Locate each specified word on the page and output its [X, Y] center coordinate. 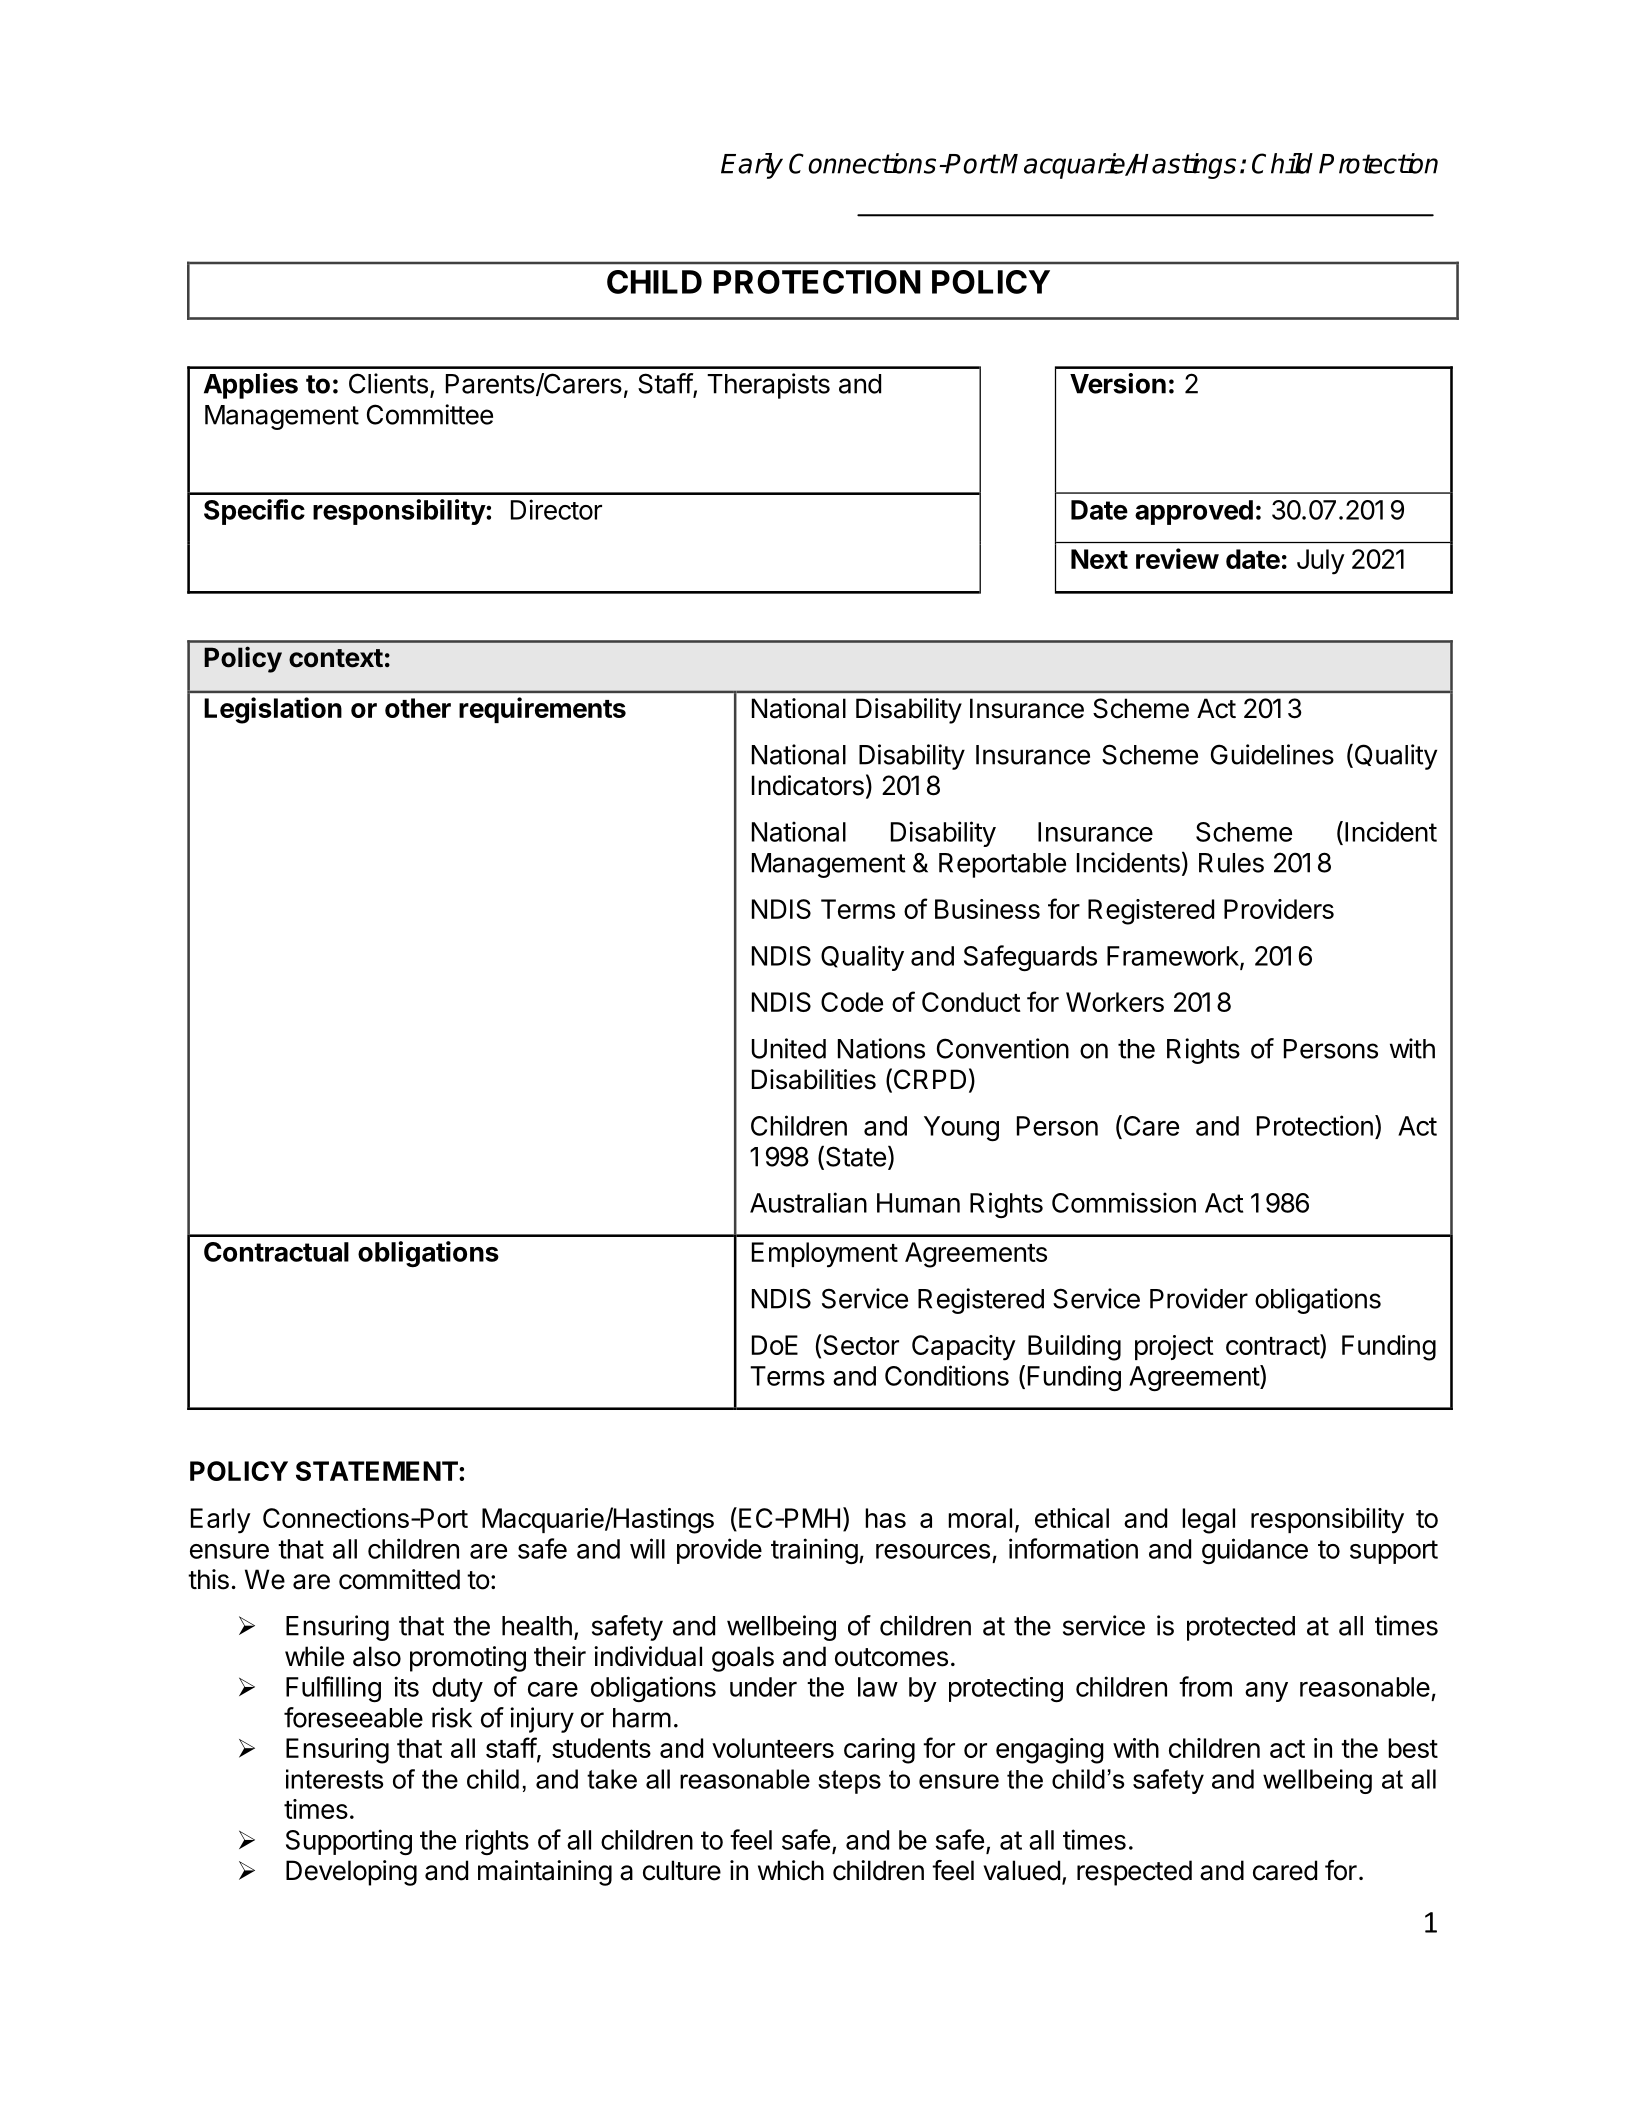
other [418, 708]
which [791, 1870]
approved [1194, 512]
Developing [351, 1873]
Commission [1124, 1202]
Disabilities [814, 1079]
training [814, 1551]
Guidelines [1272, 754]
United [789, 1048]
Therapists [768, 386]
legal [1208, 1521]
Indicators [808, 785]
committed [399, 1579]
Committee [430, 414]
